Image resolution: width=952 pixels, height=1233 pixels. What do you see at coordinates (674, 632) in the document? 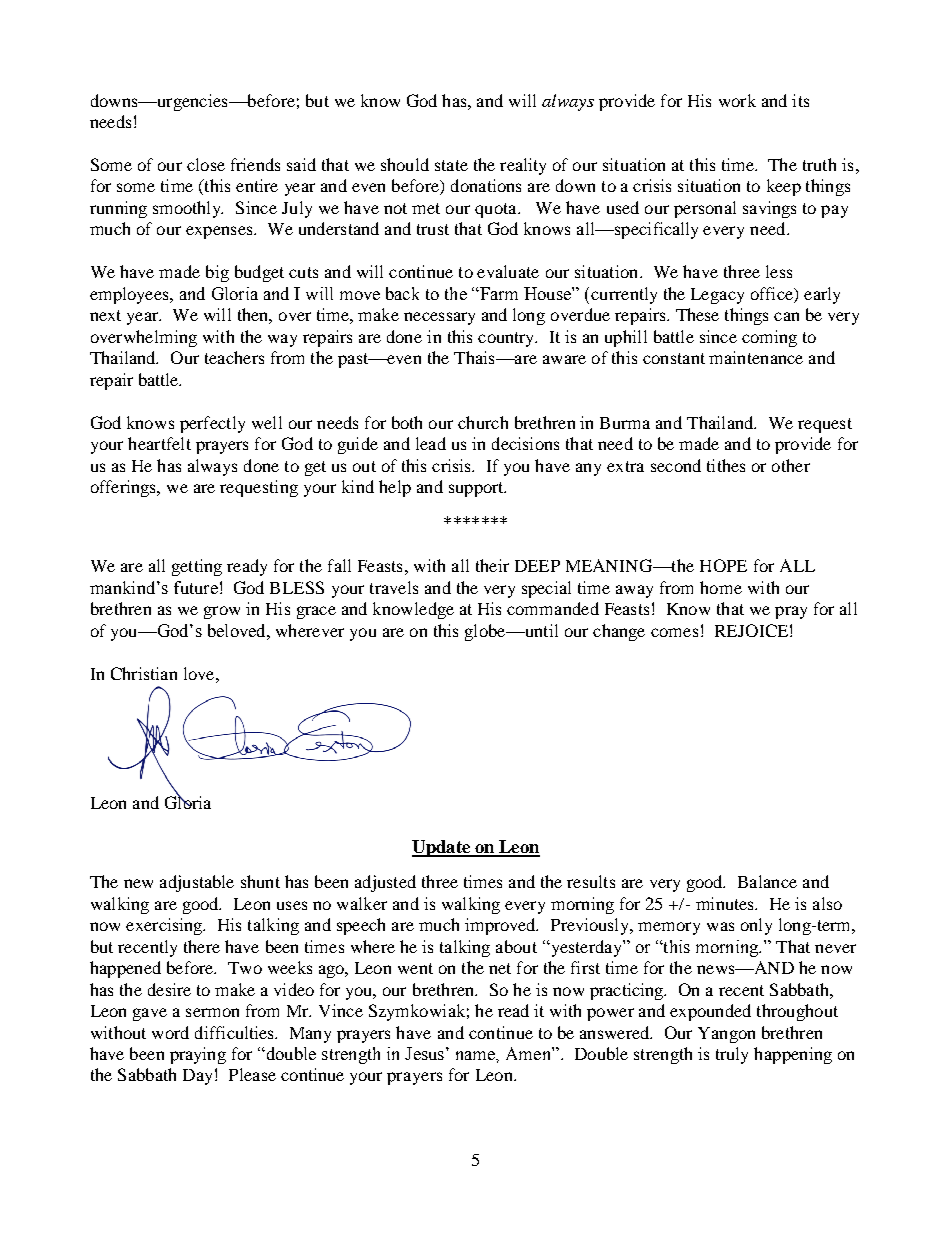
I see `comes` at bounding box center [674, 632].
